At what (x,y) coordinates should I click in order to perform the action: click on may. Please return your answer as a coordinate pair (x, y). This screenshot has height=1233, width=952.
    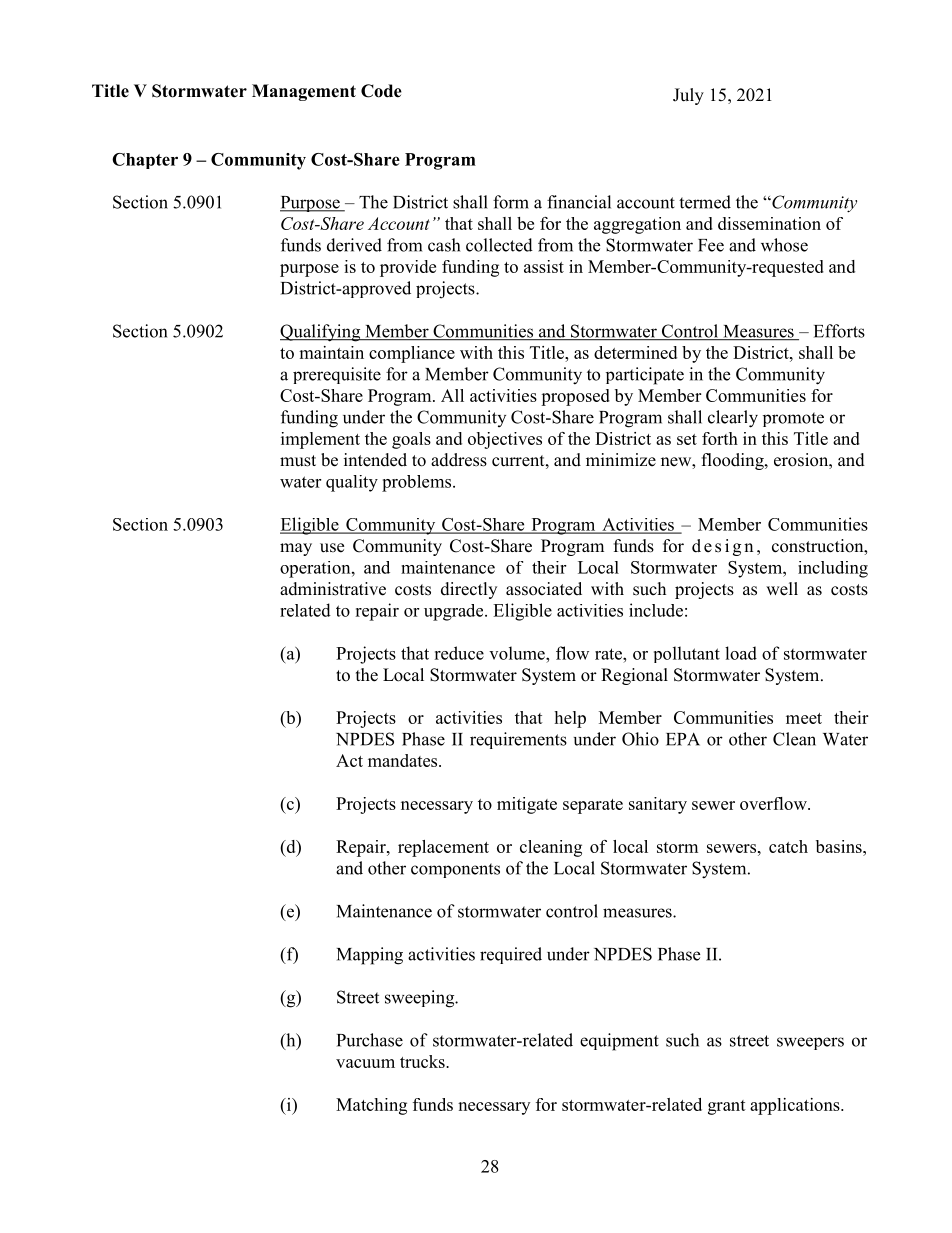
    Looking at the image, I should click on (296, 549).
